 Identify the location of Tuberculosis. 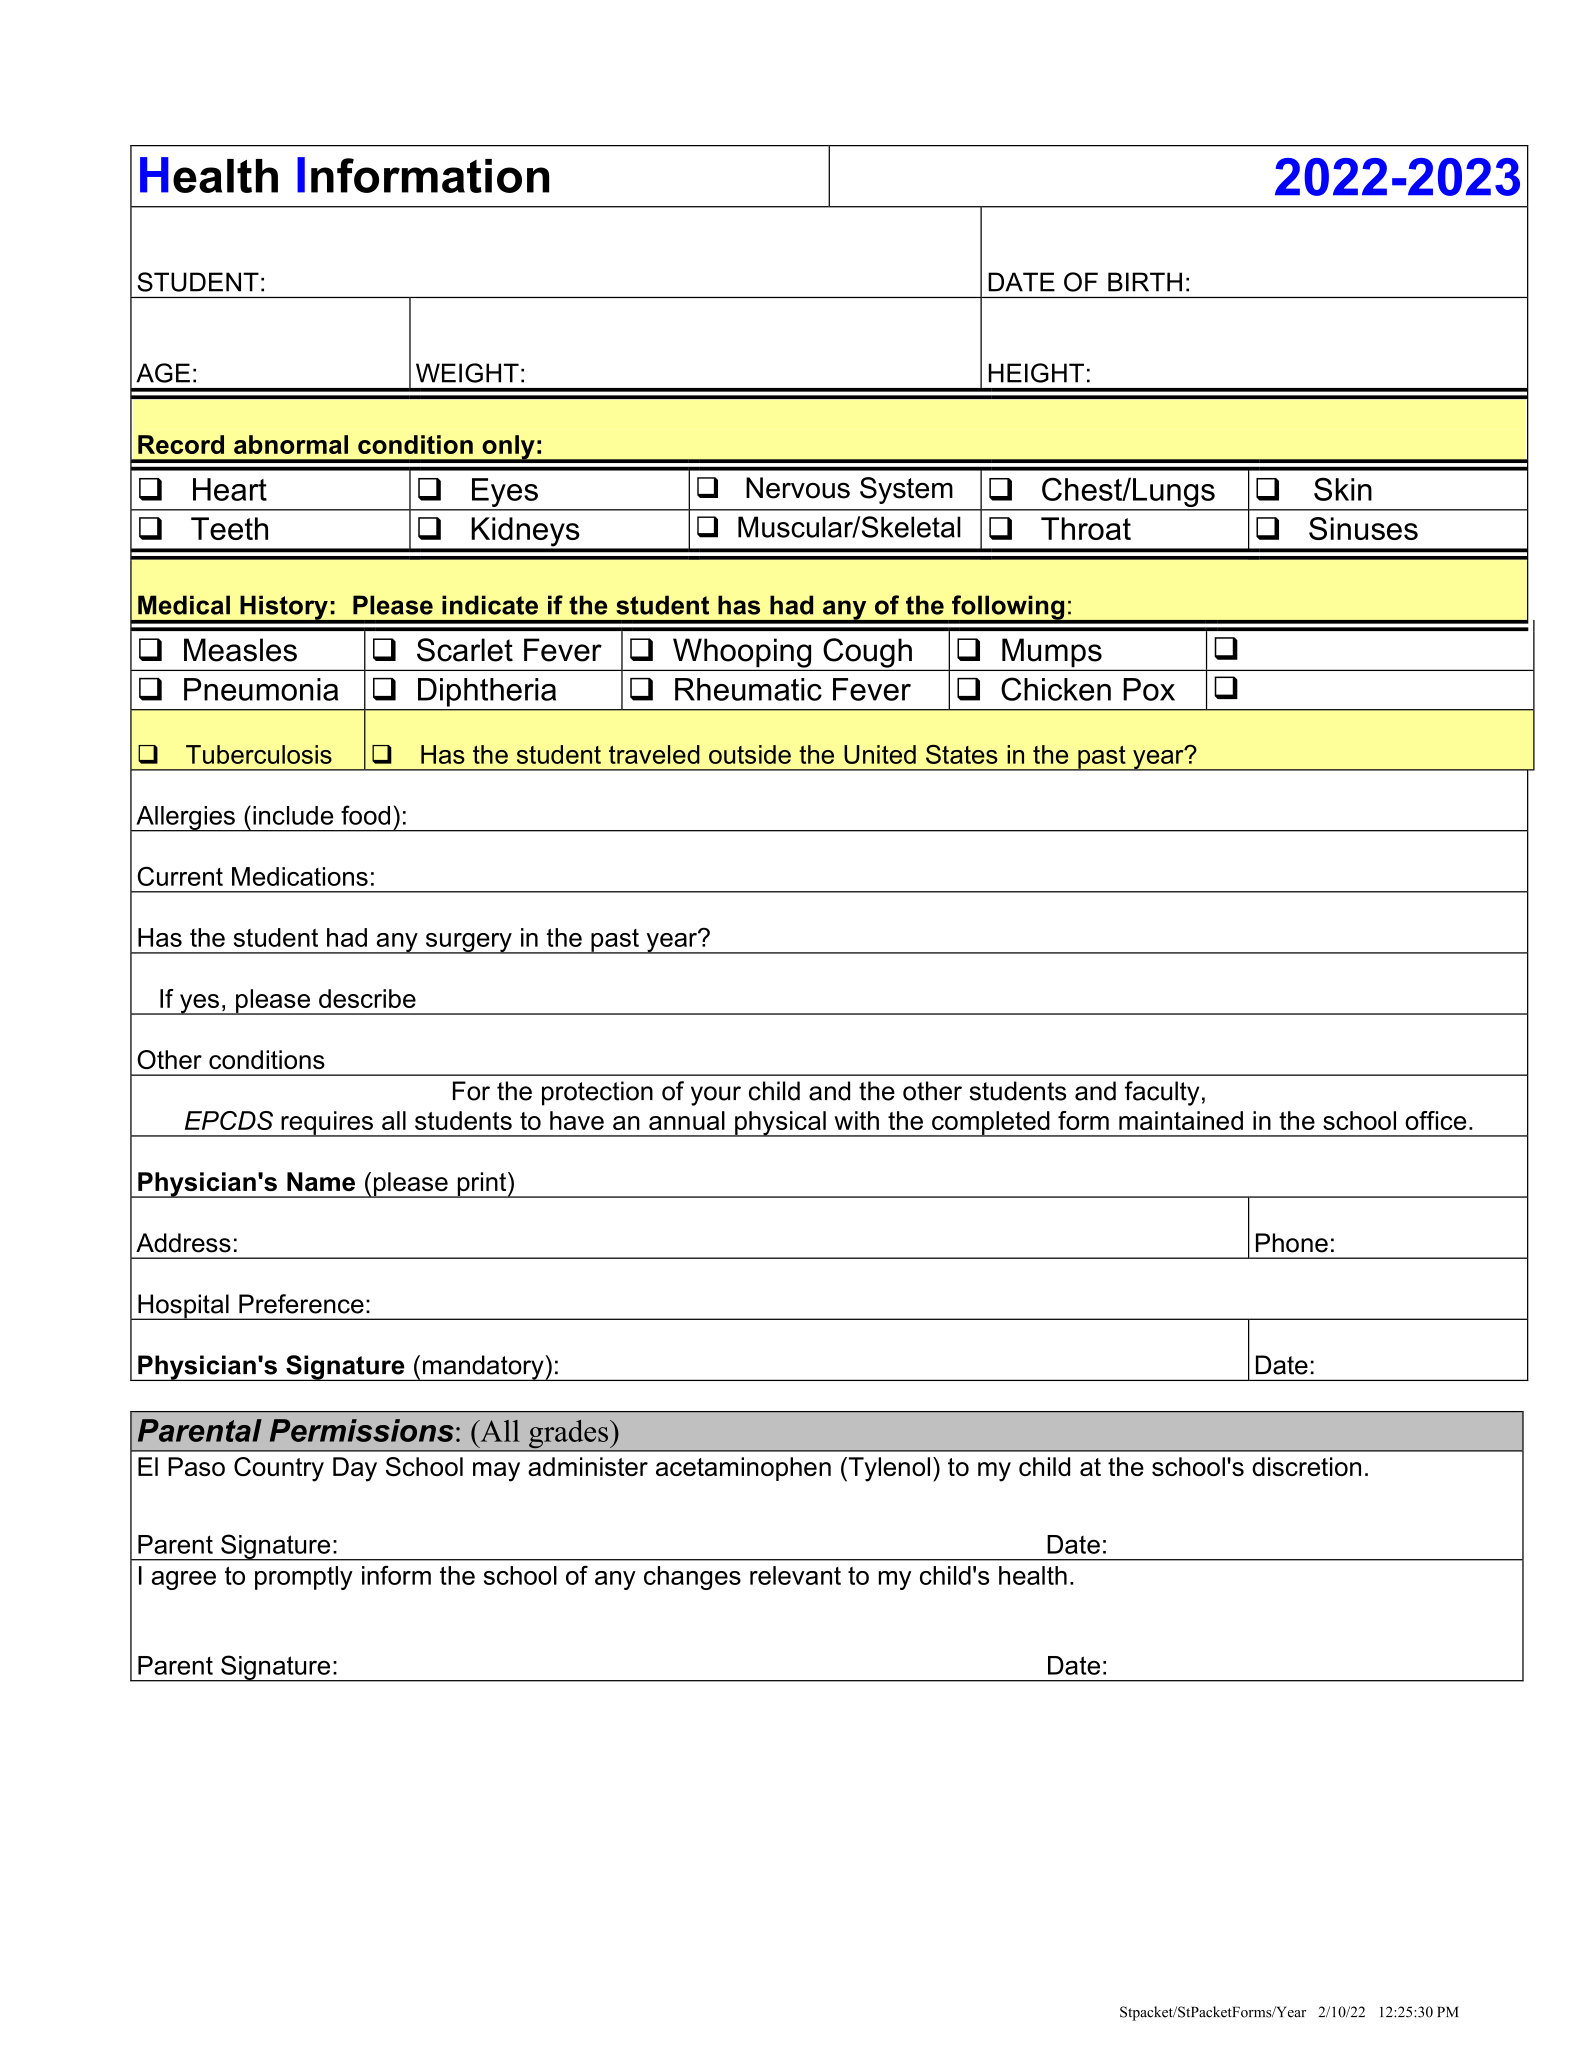
(259, 754).
